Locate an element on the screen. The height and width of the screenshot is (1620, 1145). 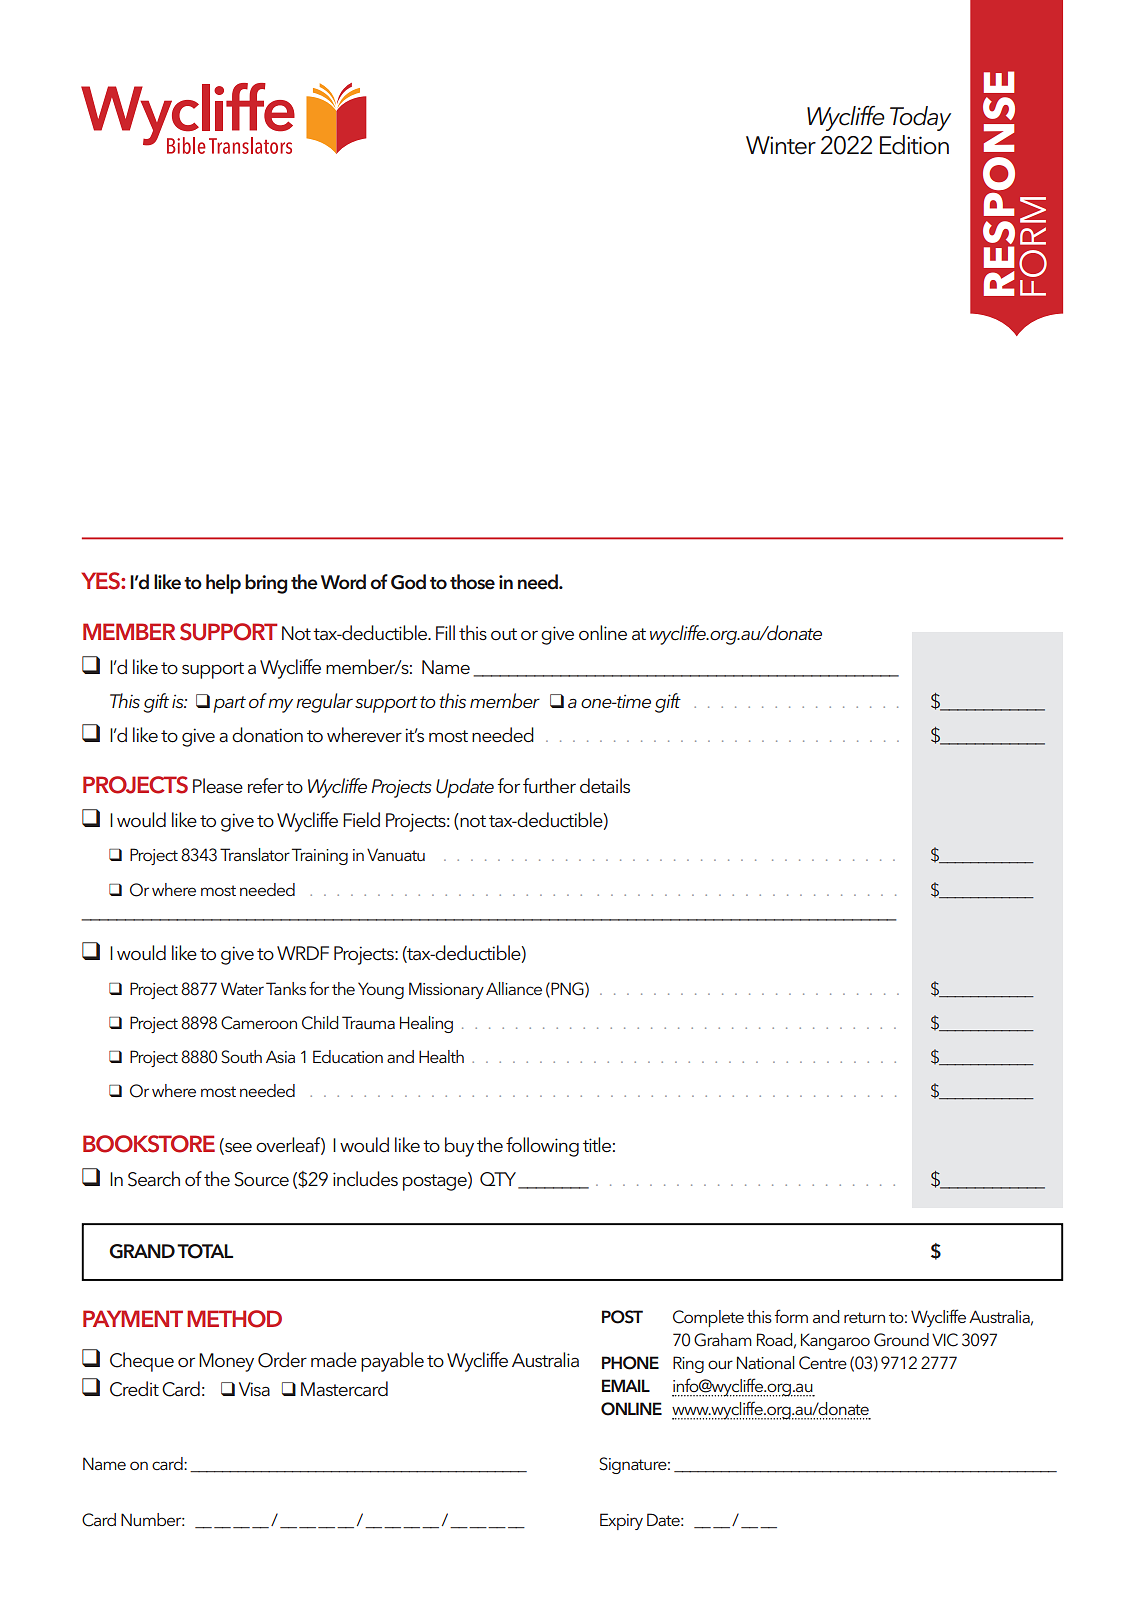
Winter is located at coordinates (781, 145).
